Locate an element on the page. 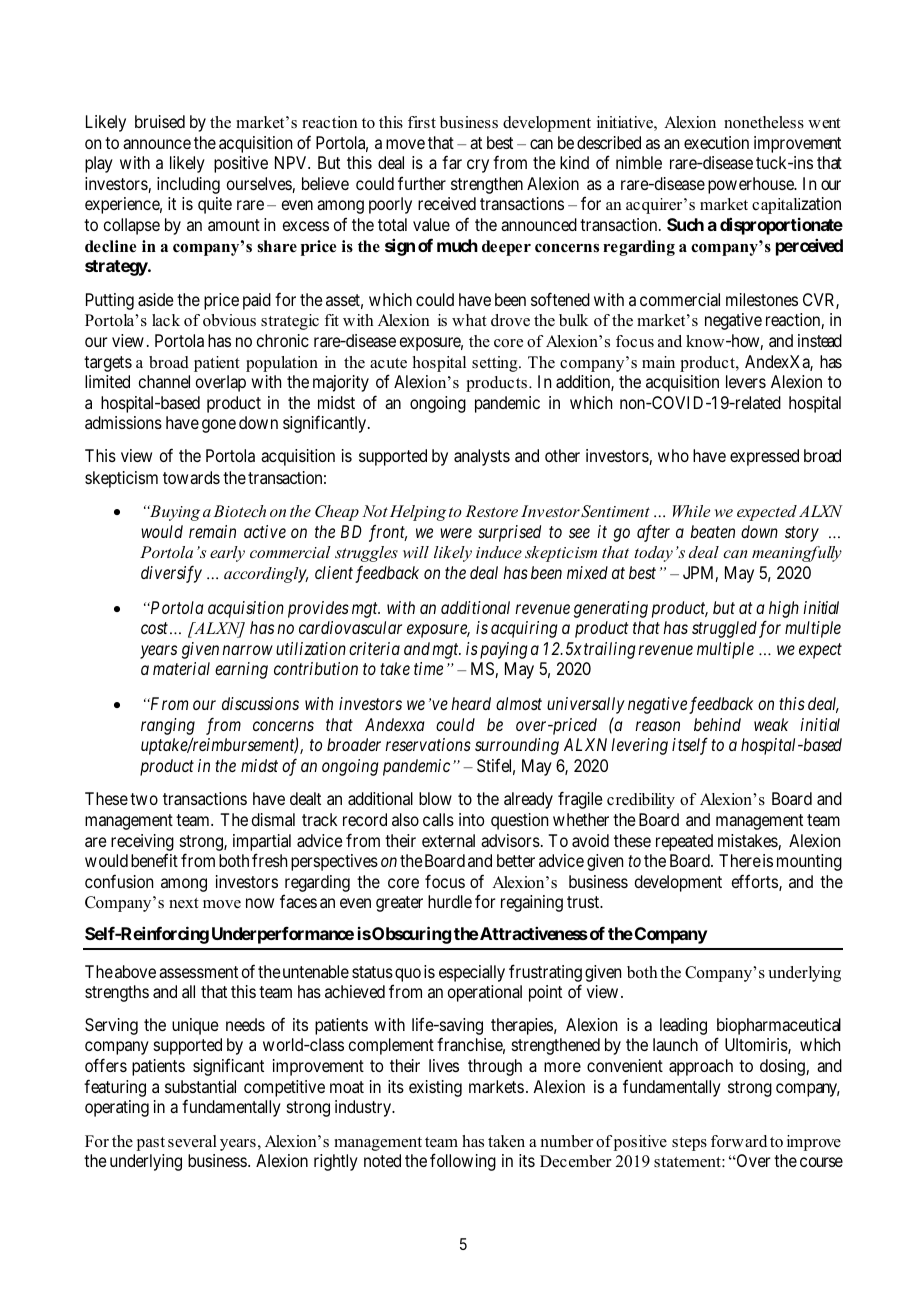 The image size is (924, 1308). following is located at coordinates (463, 1162).
